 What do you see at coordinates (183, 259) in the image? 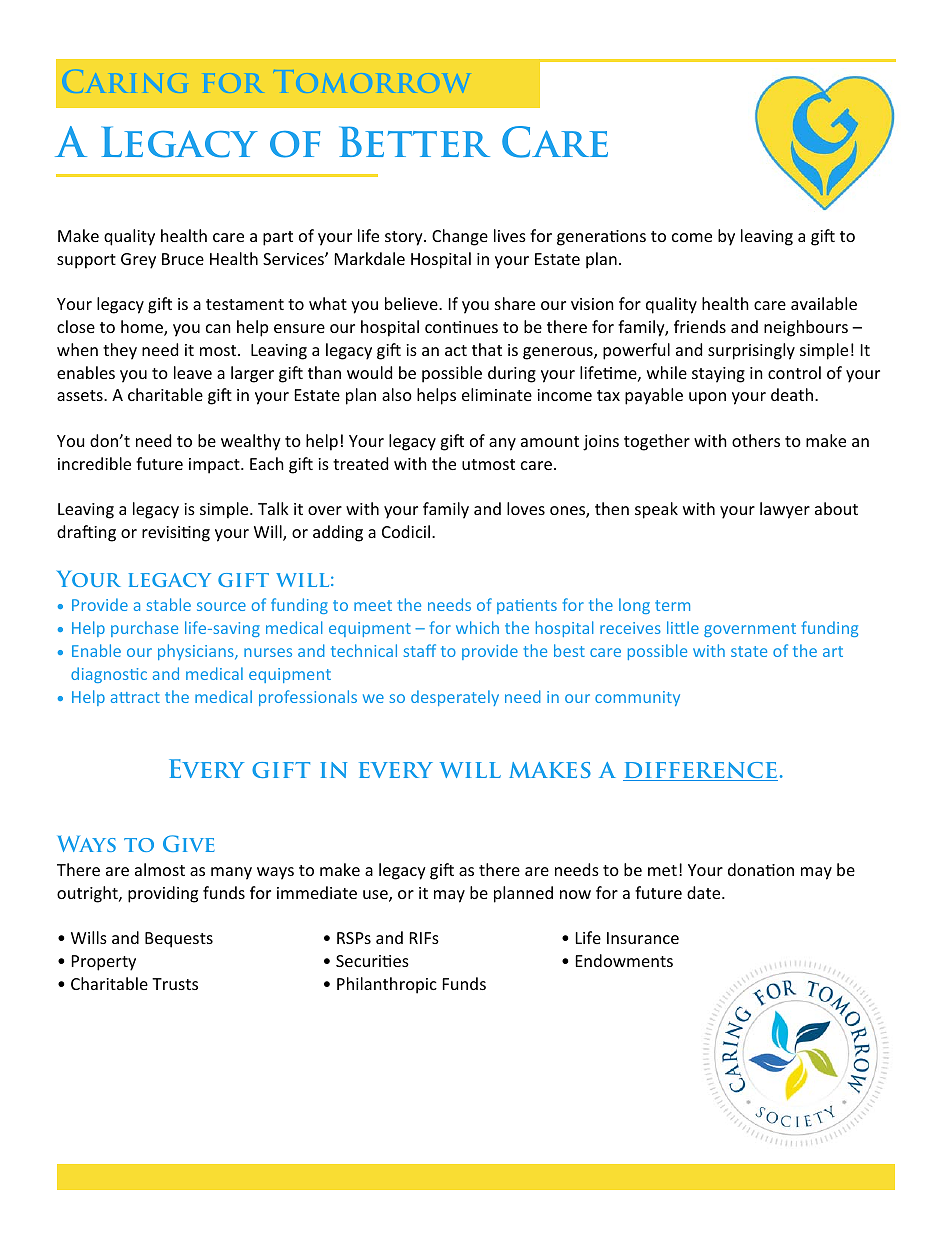
I see `Bruce` at bounding box center [183, 259].
